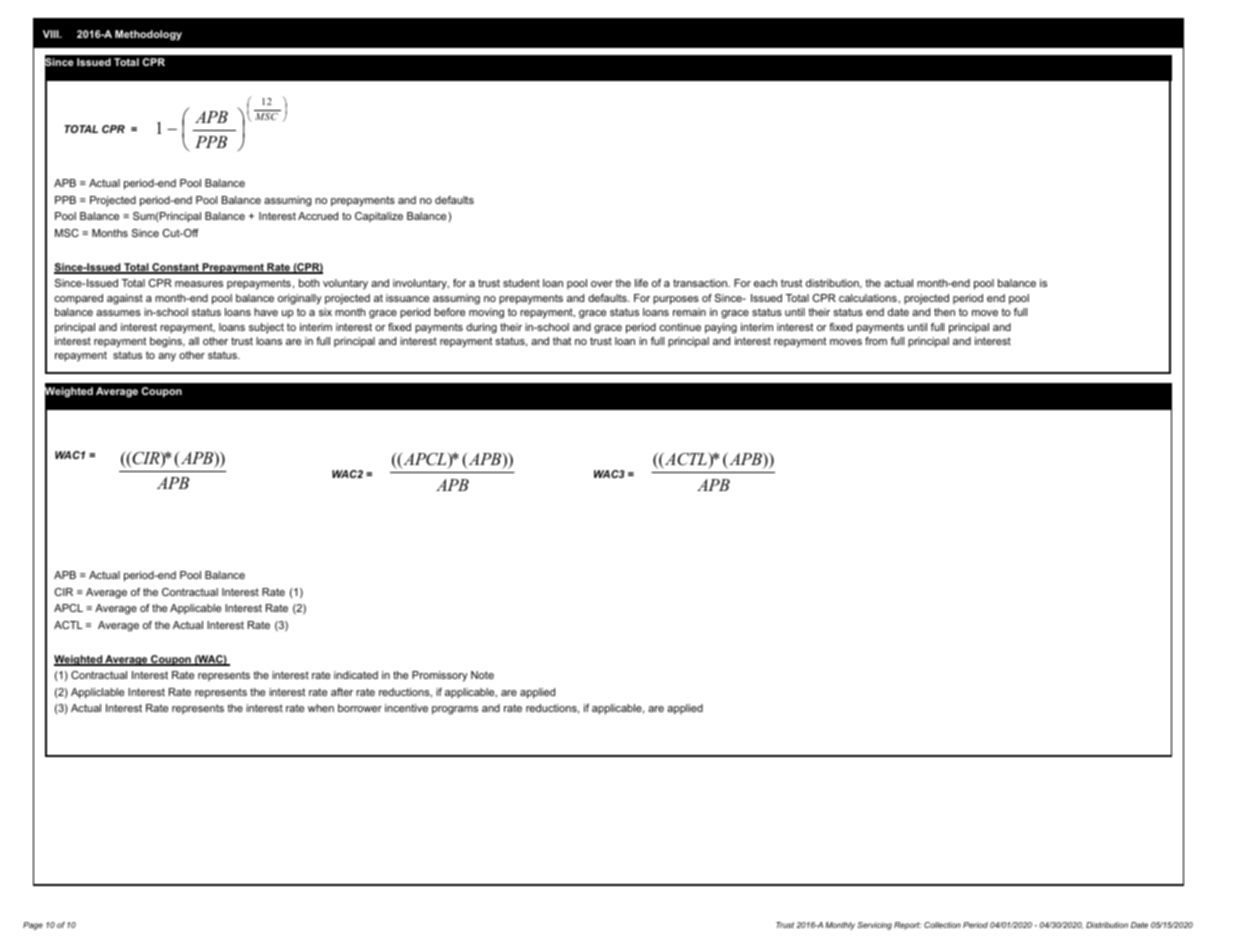  Describe the element at coordinates (869, 298) in the screenshot. I see `calculations` at that location.
